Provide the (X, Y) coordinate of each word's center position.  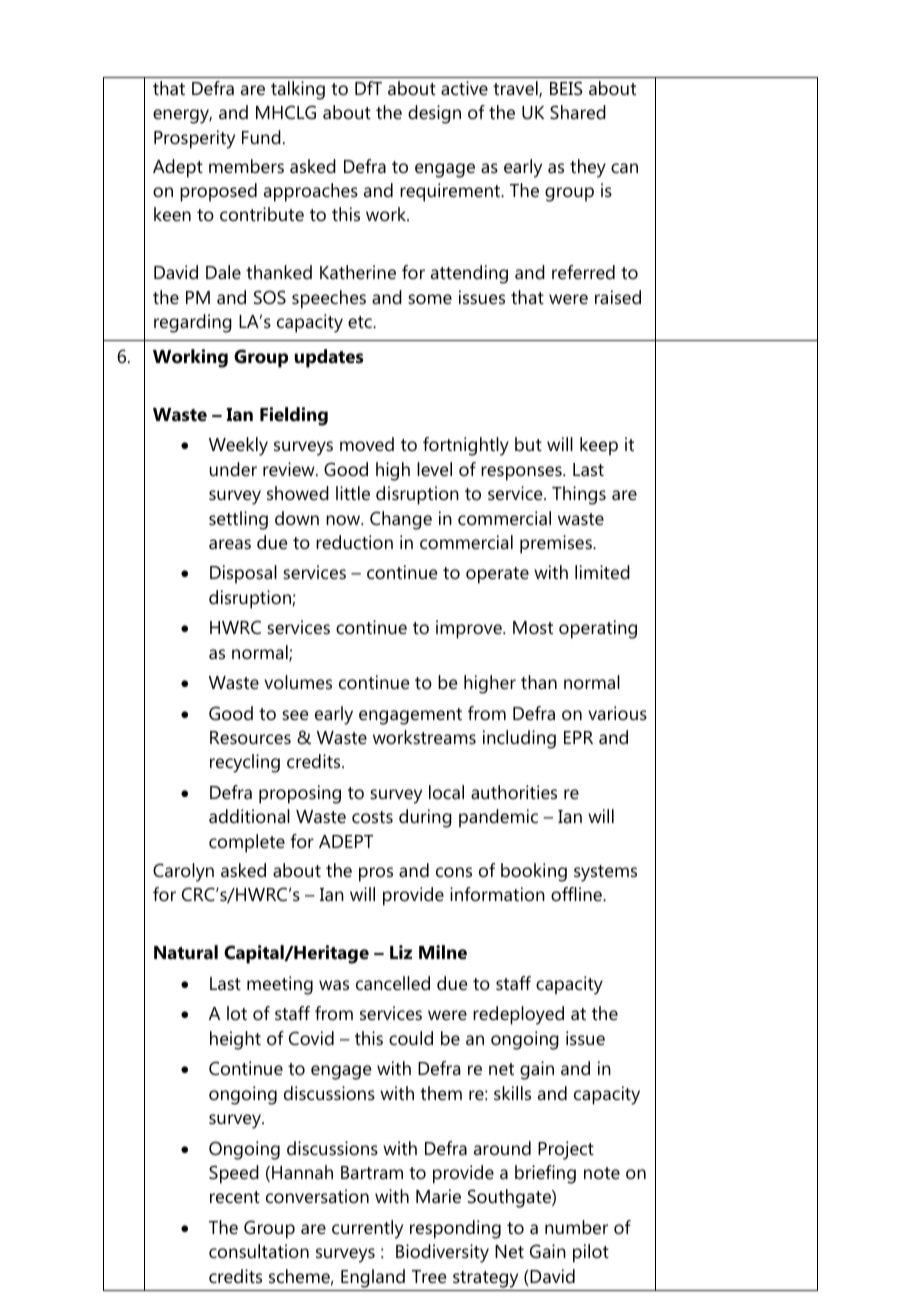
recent (235, 1197)
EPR (578, 737)
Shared (578, 112)
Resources (250, 738)
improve (470, 629)
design (434, 114)
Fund (261, 137)
